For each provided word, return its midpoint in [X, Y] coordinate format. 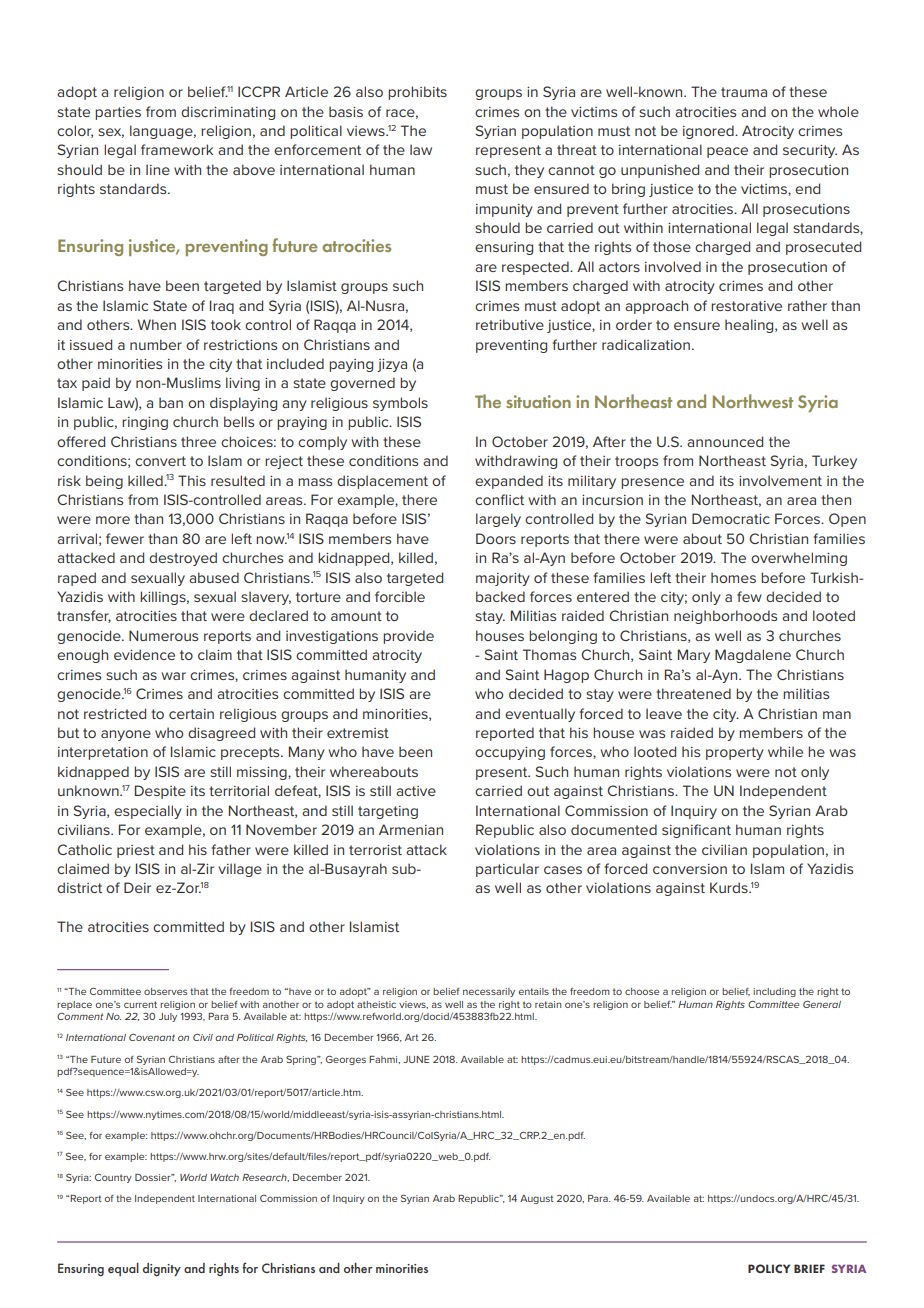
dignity [162, 1269]
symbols [400, 404]
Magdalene [753, 656]
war [173, 676]
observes [165, 991]
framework [177, 149]
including [774, 992]
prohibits [417, 93]
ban [171, 402]
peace [727, 152]
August [537, 1199]
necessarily [489, 992]
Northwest [753, 401]
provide [408, 637]
